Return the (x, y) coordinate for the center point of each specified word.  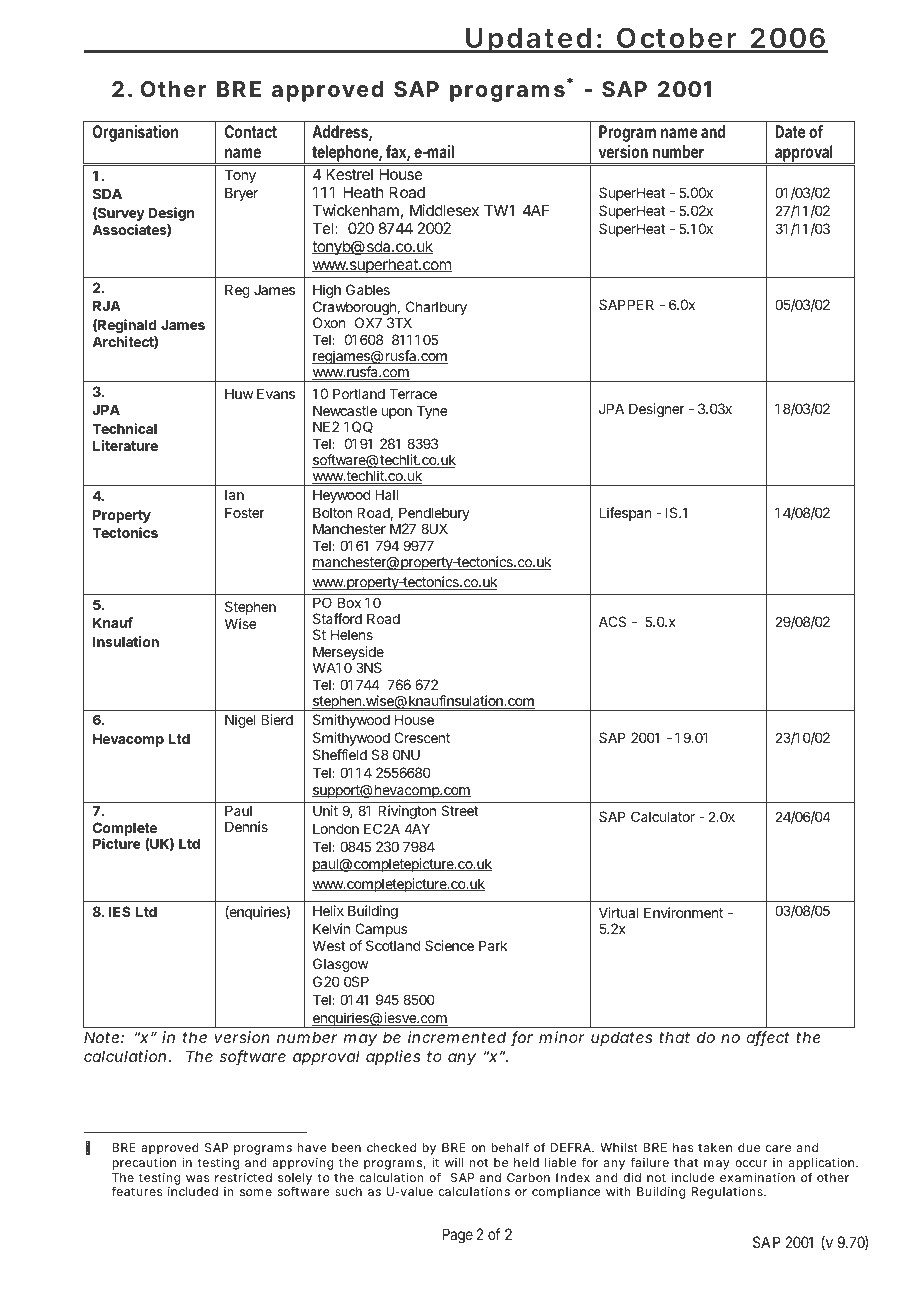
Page (457, 1236)
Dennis (246, 826)
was (198, 1178)
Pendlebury (434, 515)
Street (460, 810)
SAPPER (626, 304)
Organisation (135, 133)
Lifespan (625, 514)
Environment (683, 912)
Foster (245, 512)
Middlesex (444, 210)
